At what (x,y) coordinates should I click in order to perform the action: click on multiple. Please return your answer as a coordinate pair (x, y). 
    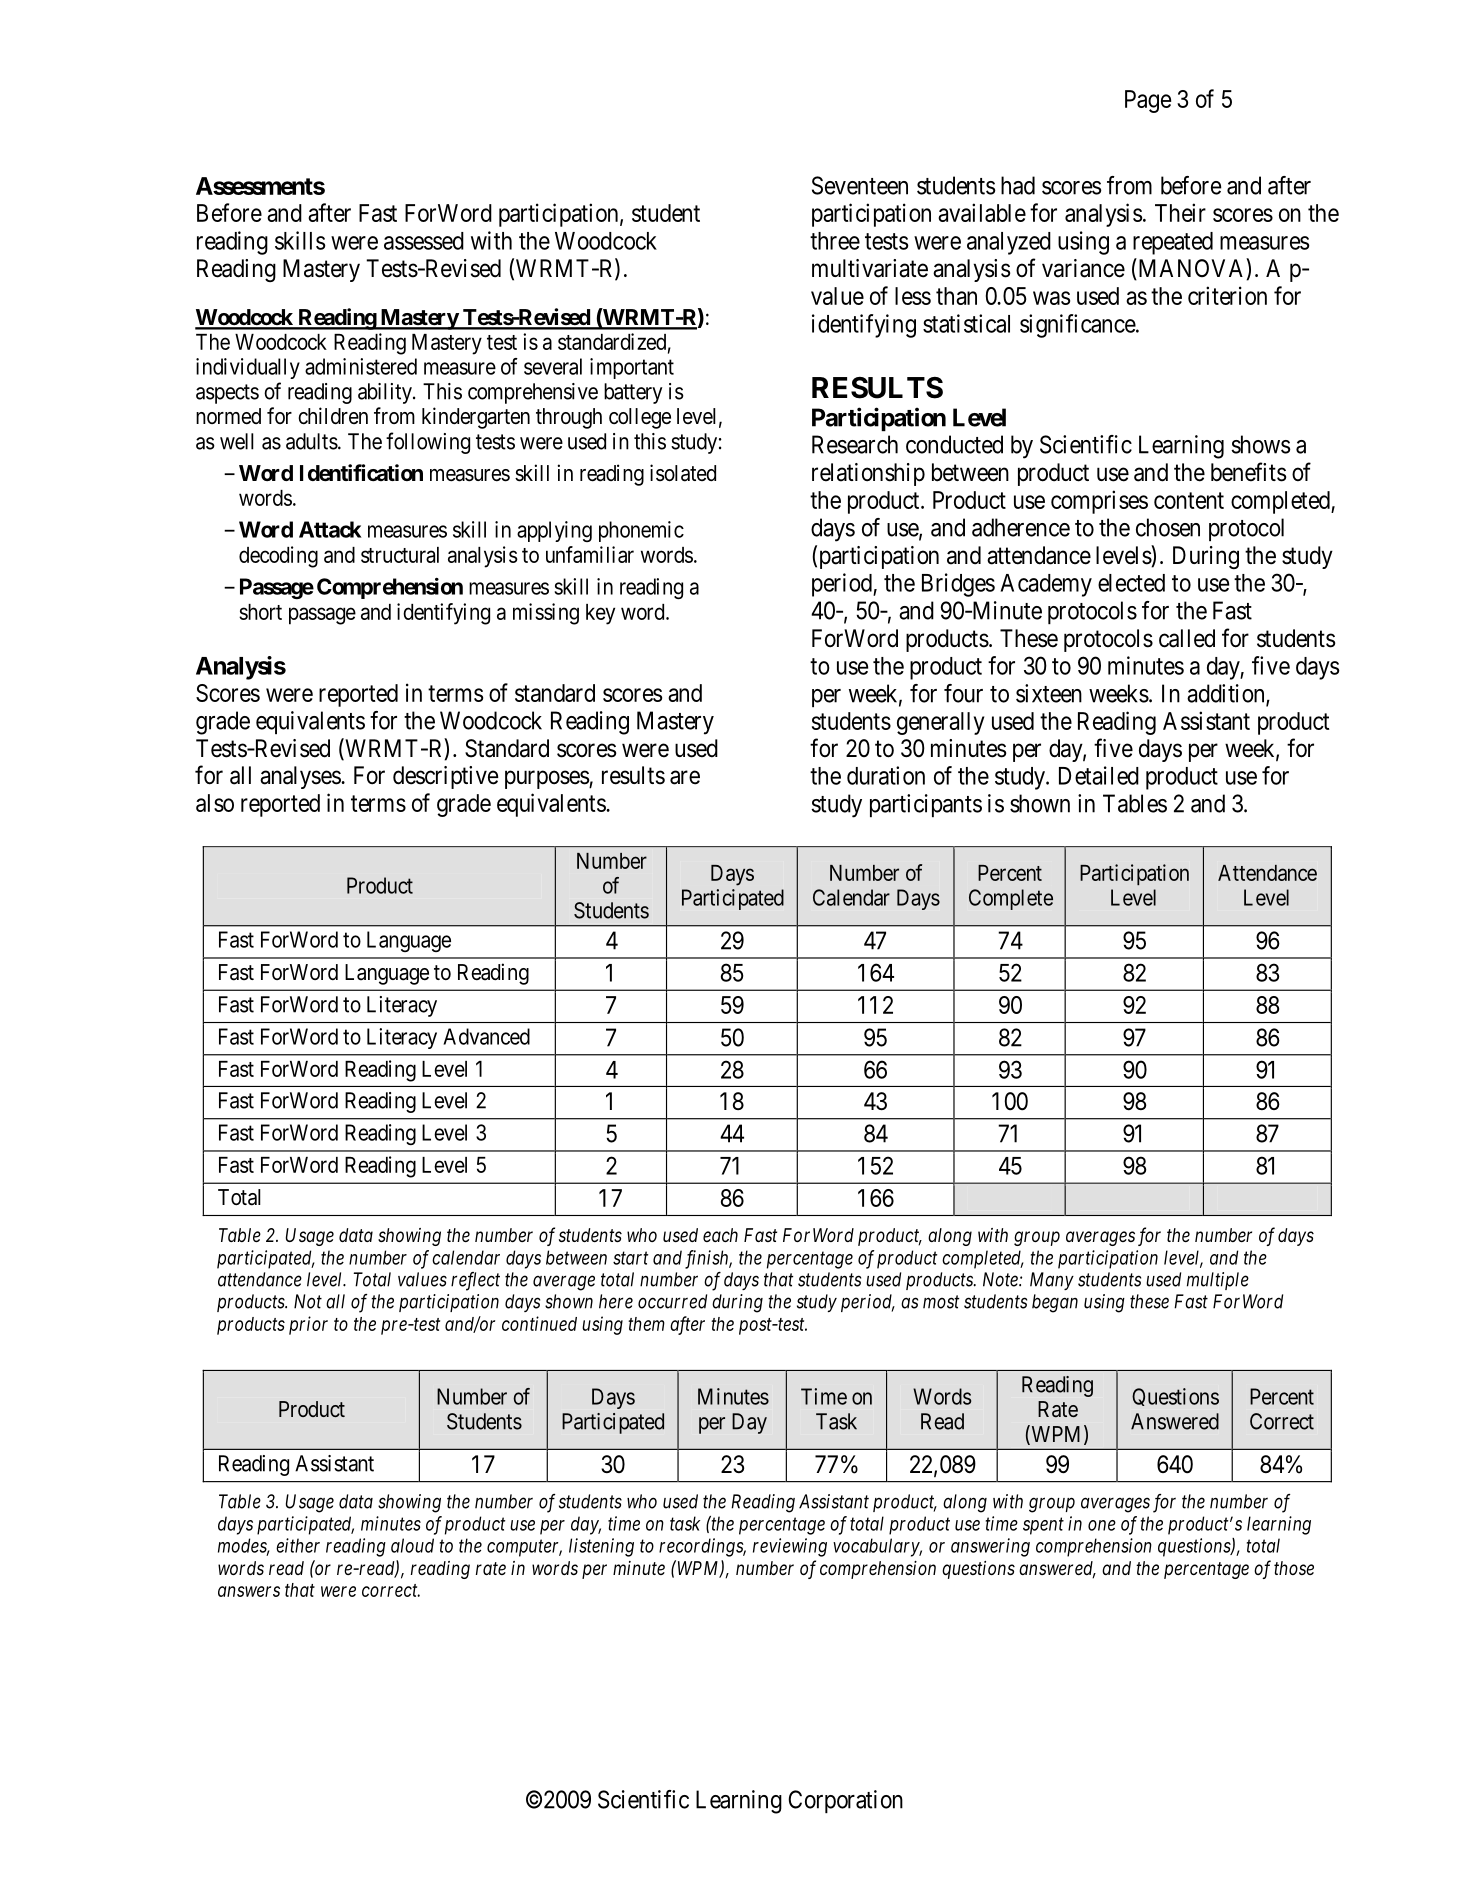
    Looking at the image, I should click on (1218, 1281).
